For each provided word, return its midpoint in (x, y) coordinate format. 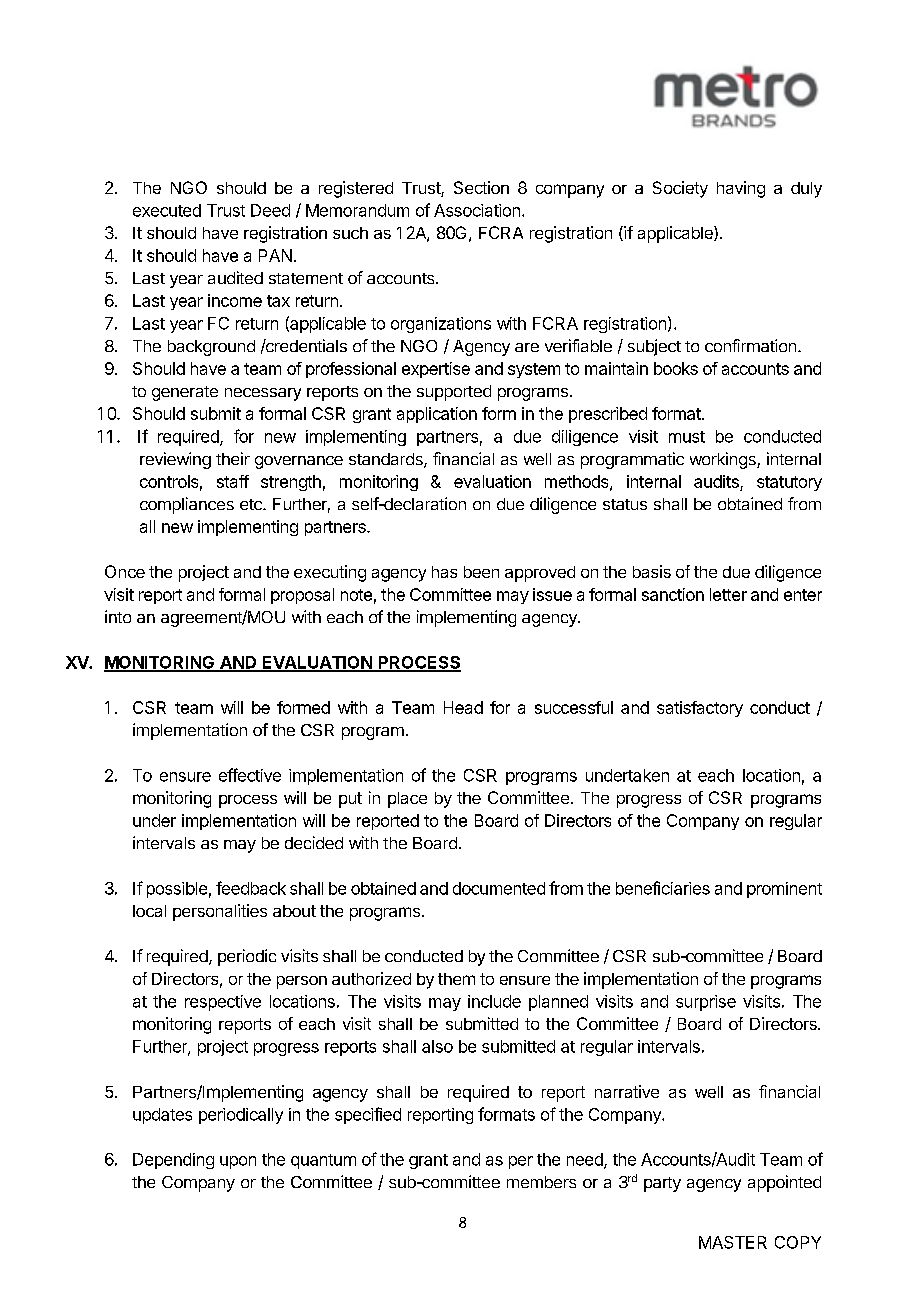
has (444, 572)
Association (477, 210)
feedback (251, 888)
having (741, 189)
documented (499, 888)
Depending (173, 1161)
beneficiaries (663, 888)
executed (167, 210)
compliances (187, 505)
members (541, 1182)
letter (728, 594)
